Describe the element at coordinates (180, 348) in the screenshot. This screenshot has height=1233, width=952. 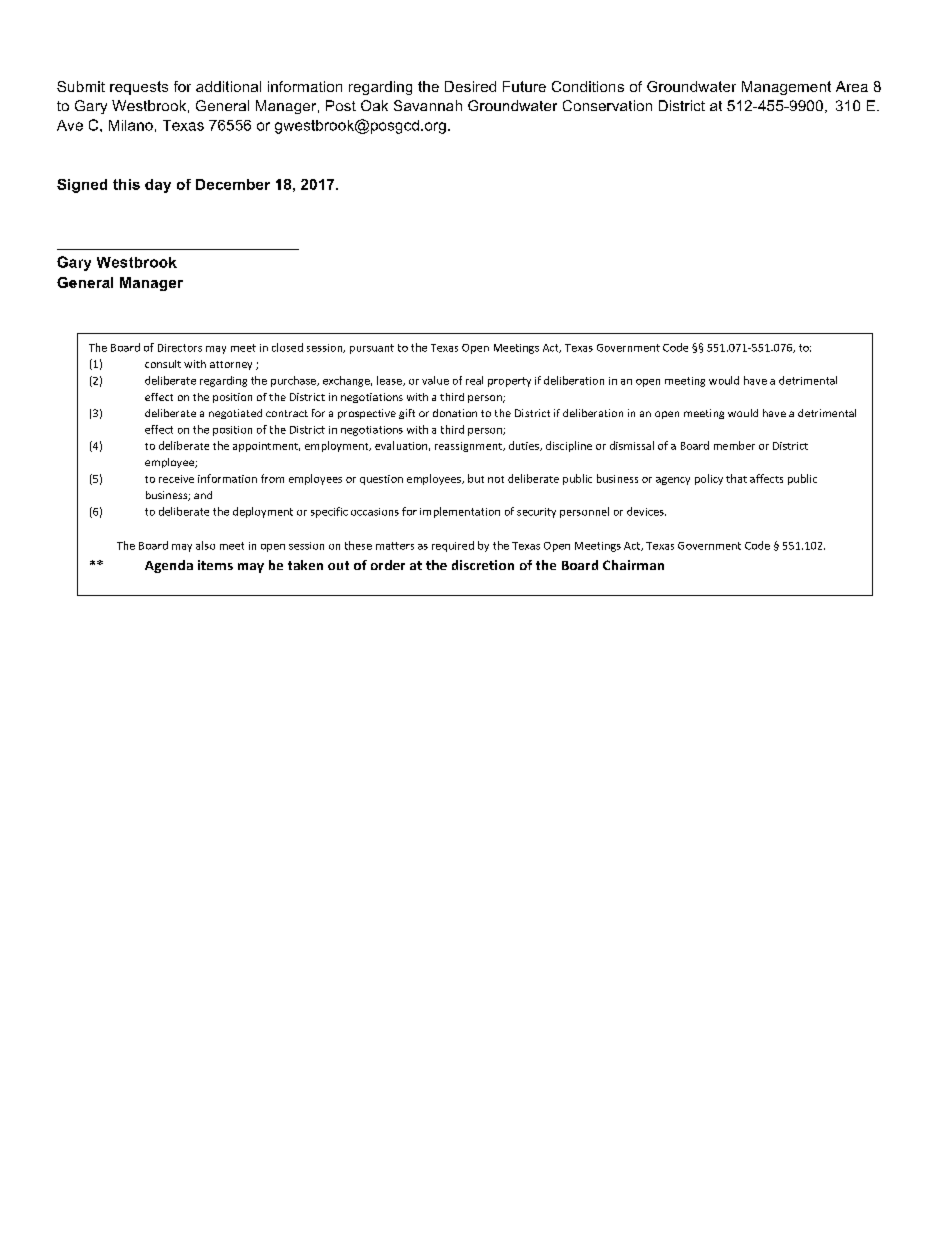
I see `Directors` at that location.
